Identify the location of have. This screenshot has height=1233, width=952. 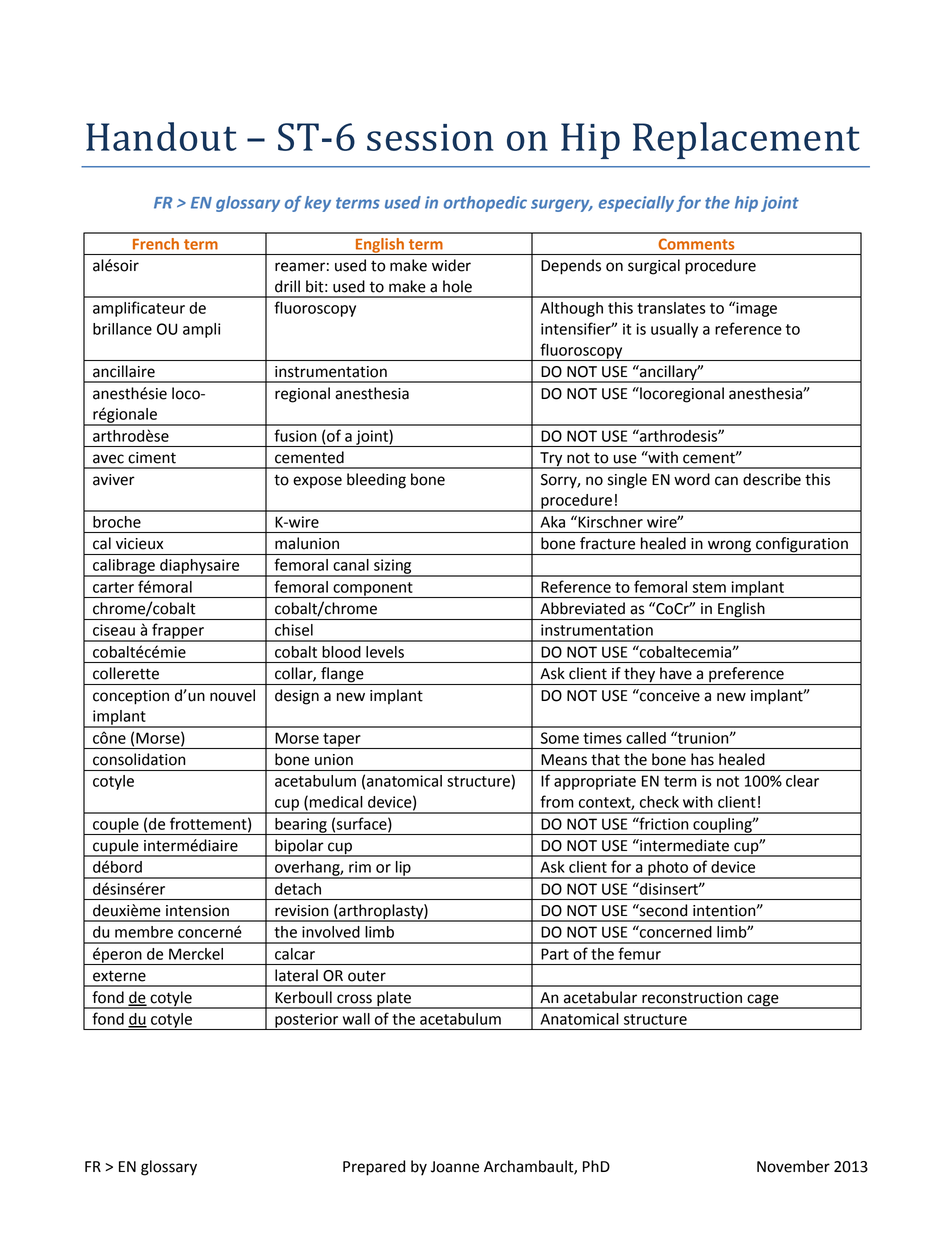
(676, 673).
